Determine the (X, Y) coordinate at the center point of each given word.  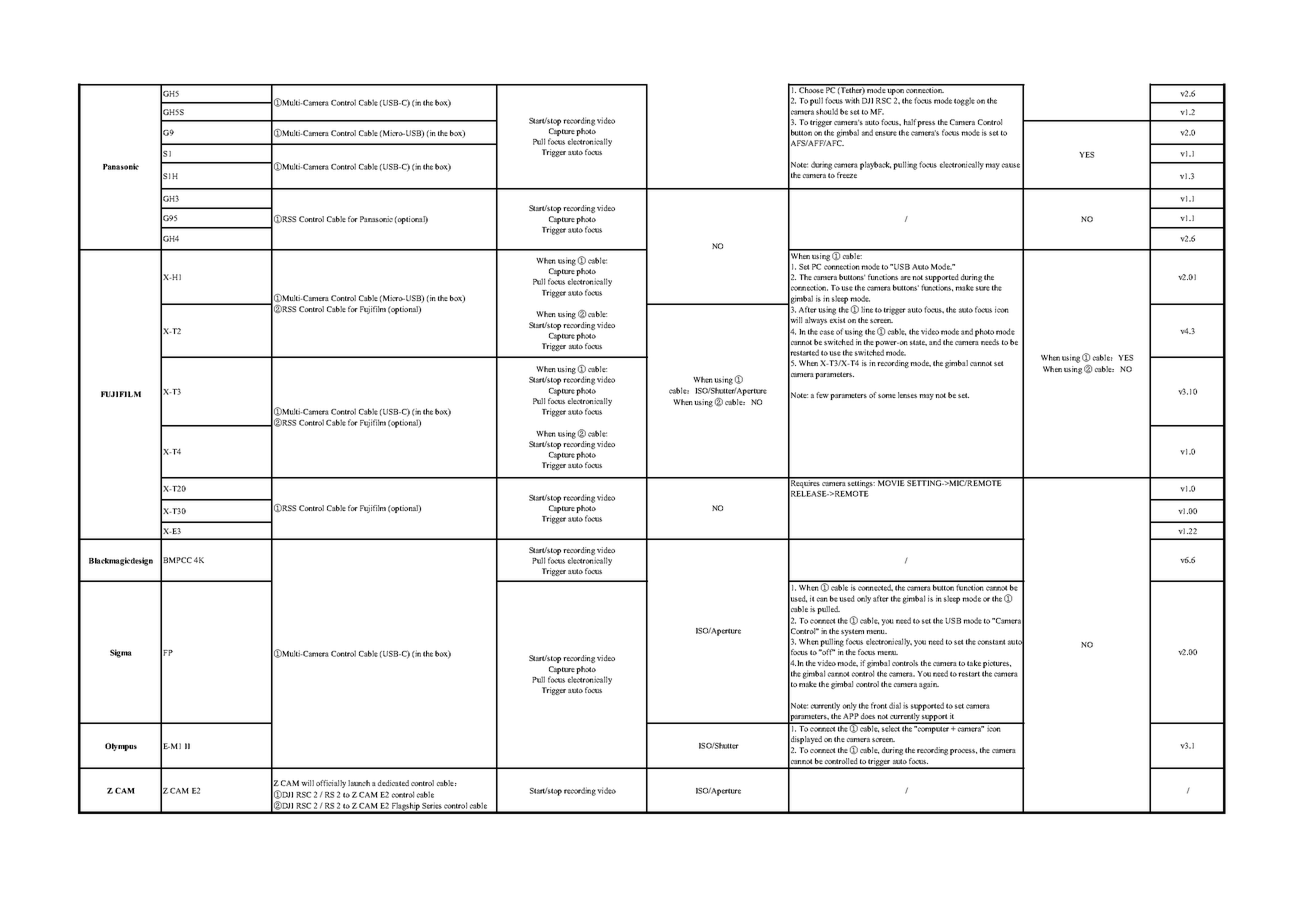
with (852, 100)
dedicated (393, 783)
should (827, 111)
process (963, 752)
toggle (964, 101)
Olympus (121, 747)
